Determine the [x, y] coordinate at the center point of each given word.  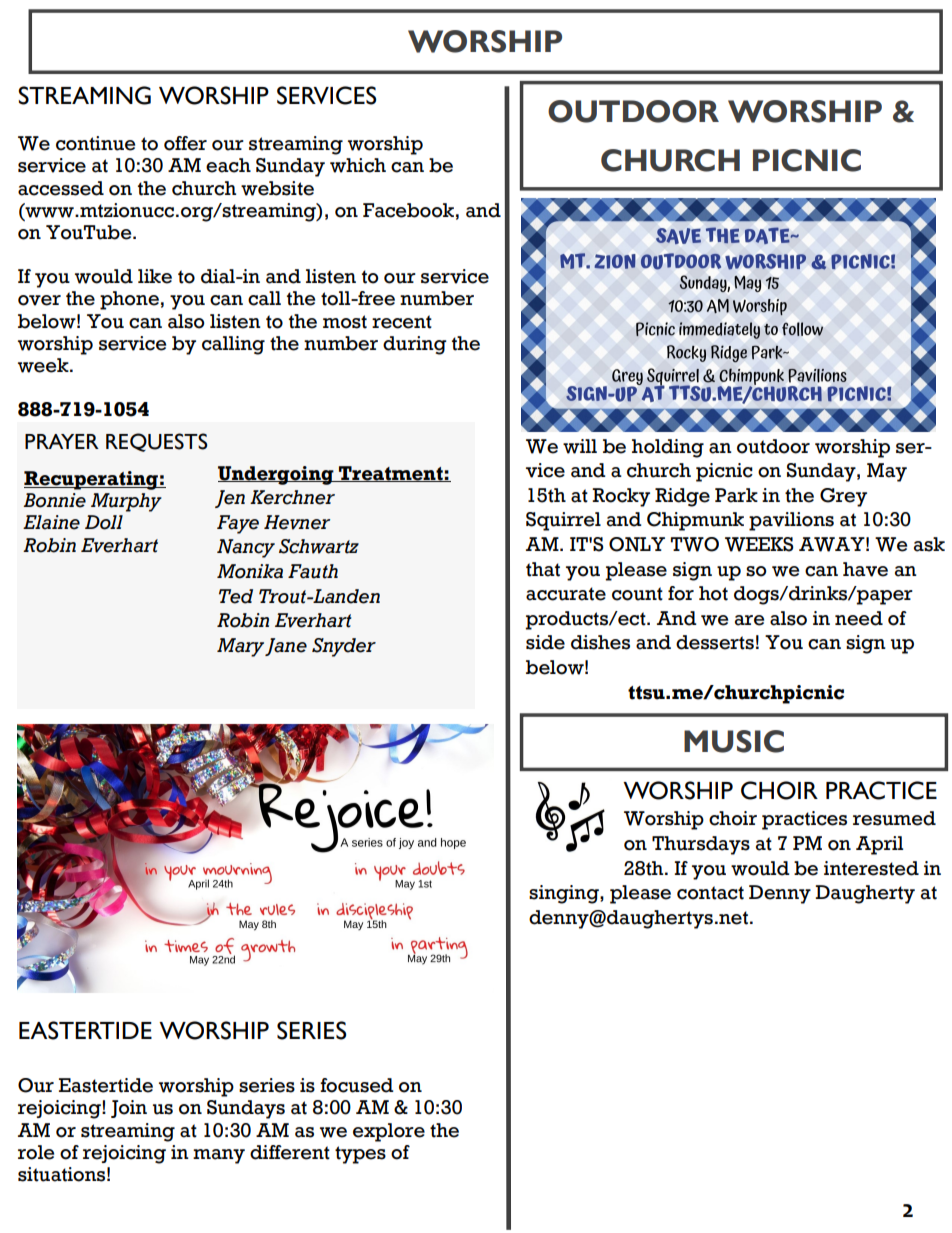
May [887, 472]
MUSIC [734, 741]
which [358, 165]
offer [185, 143]
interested [871, 868]
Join [129, 1109]
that [543, 569]
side [545, 642]
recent [402, 322]
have [865, 569]
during [415, 345]
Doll [104, 522]
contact [710, 893]
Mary [240, 647]
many [219, 1156]
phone [129, 300]
